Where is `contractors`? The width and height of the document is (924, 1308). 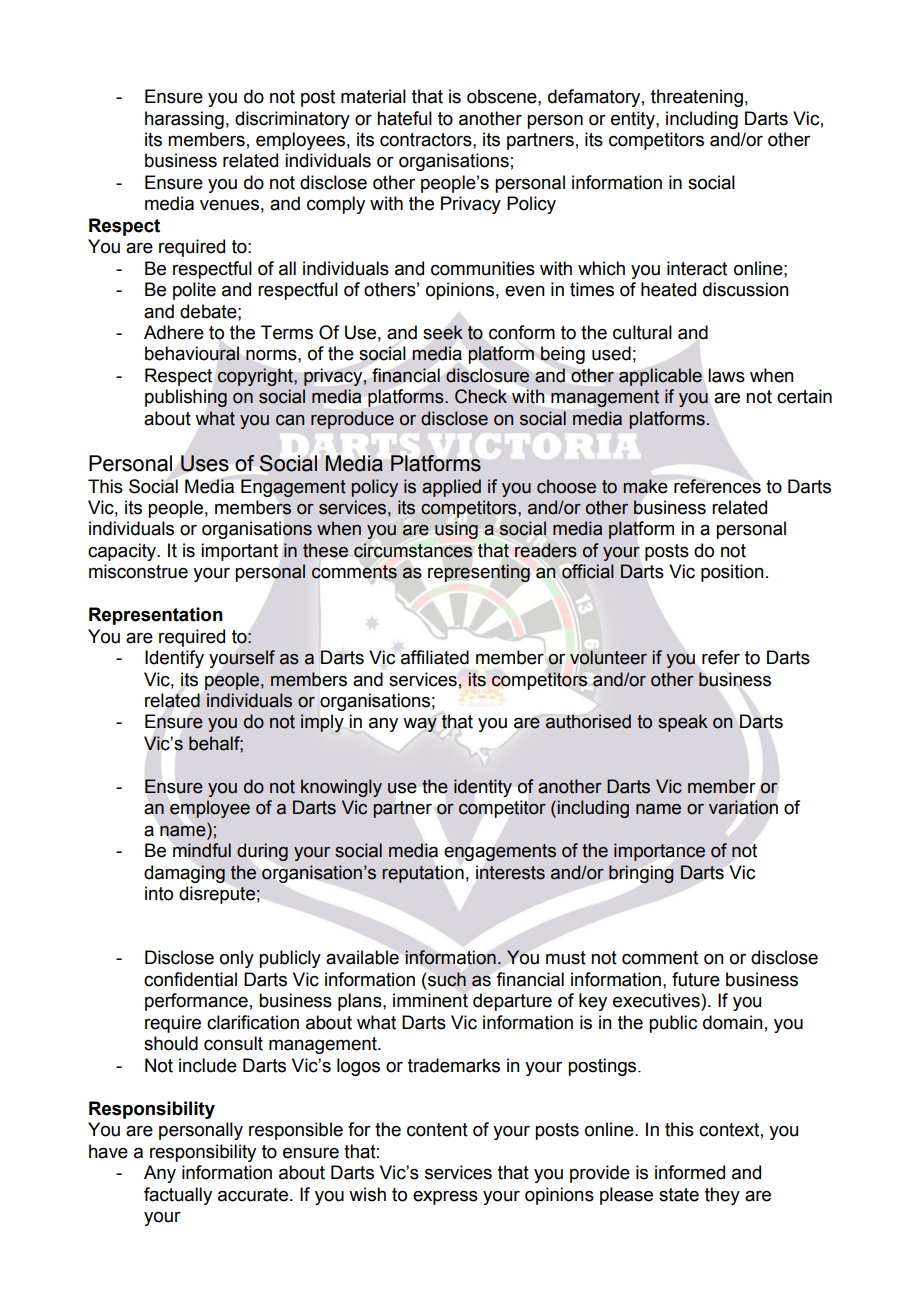 contractors is located at coordinates (427, 140).
